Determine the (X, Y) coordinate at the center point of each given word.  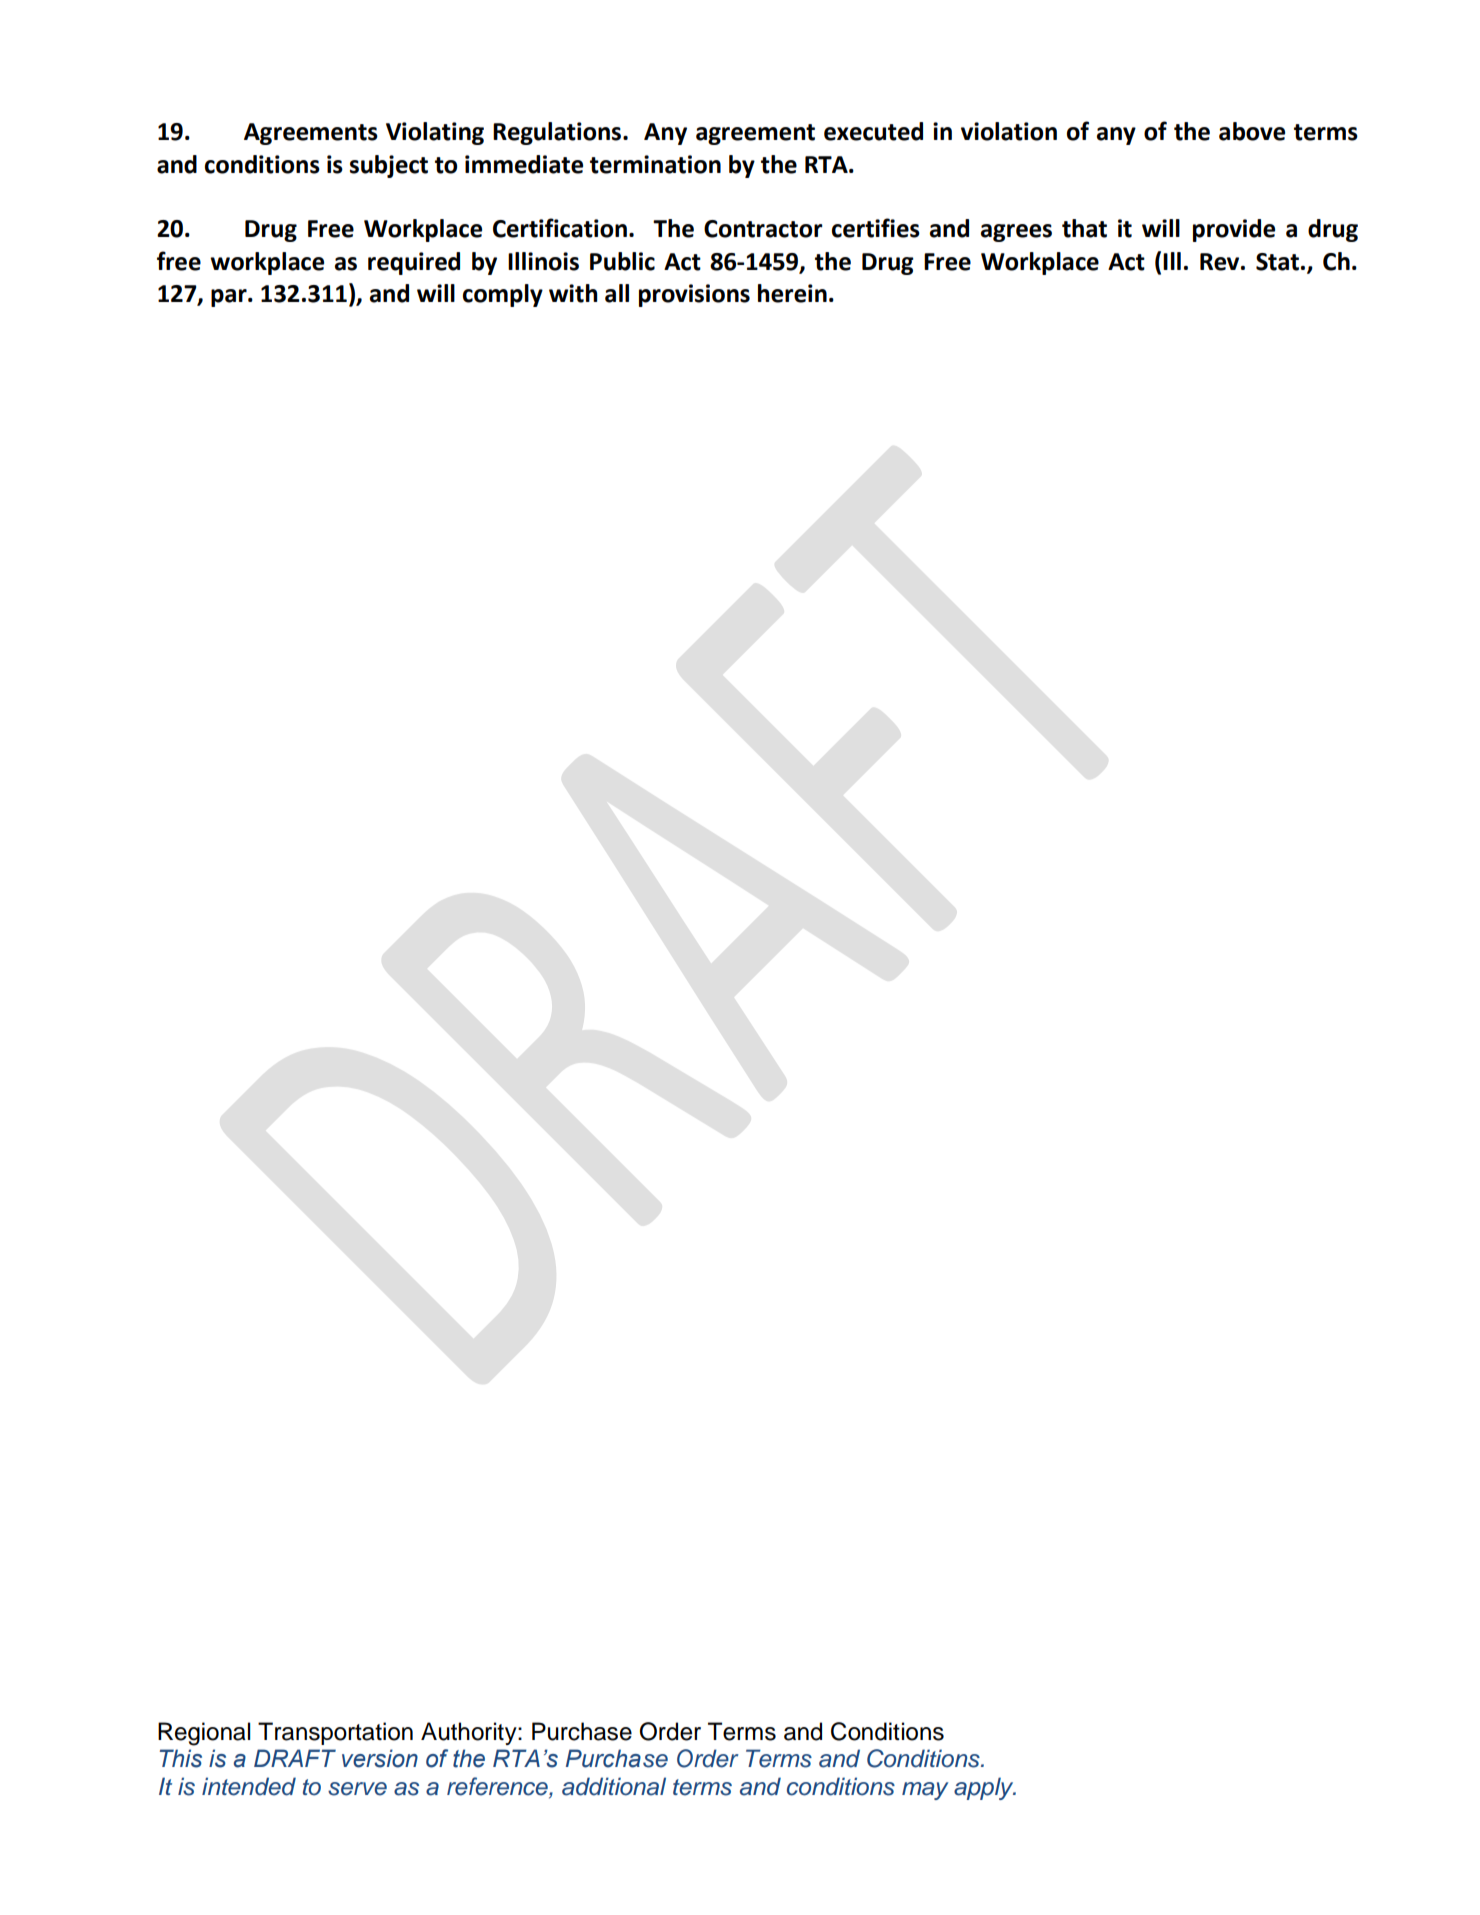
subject (389, 166)
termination (655, 164)
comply (503, 295)
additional (614, 1786)
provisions (694, 295)
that (1084, 228)
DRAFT (295, 1758)
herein (792, 293)
